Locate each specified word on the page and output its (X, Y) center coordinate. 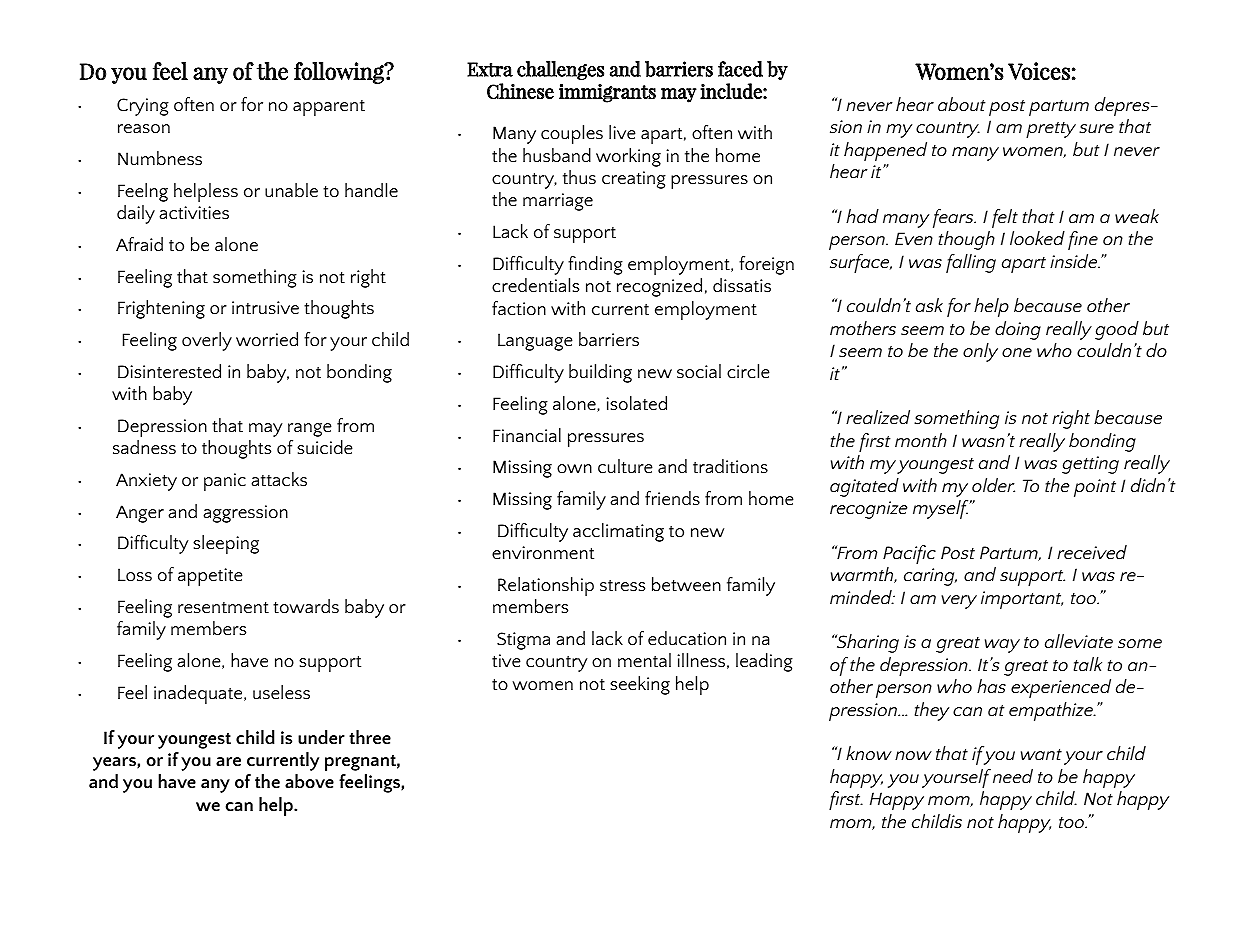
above (309, 781)
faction (519, 308)
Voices (1039, 71)
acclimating (618, 532)
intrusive (265, 308)
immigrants (607, 93)
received (1092, 552)
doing (1018, 330)
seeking (640, 685)
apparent (329, 108)
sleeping (226, 544)
